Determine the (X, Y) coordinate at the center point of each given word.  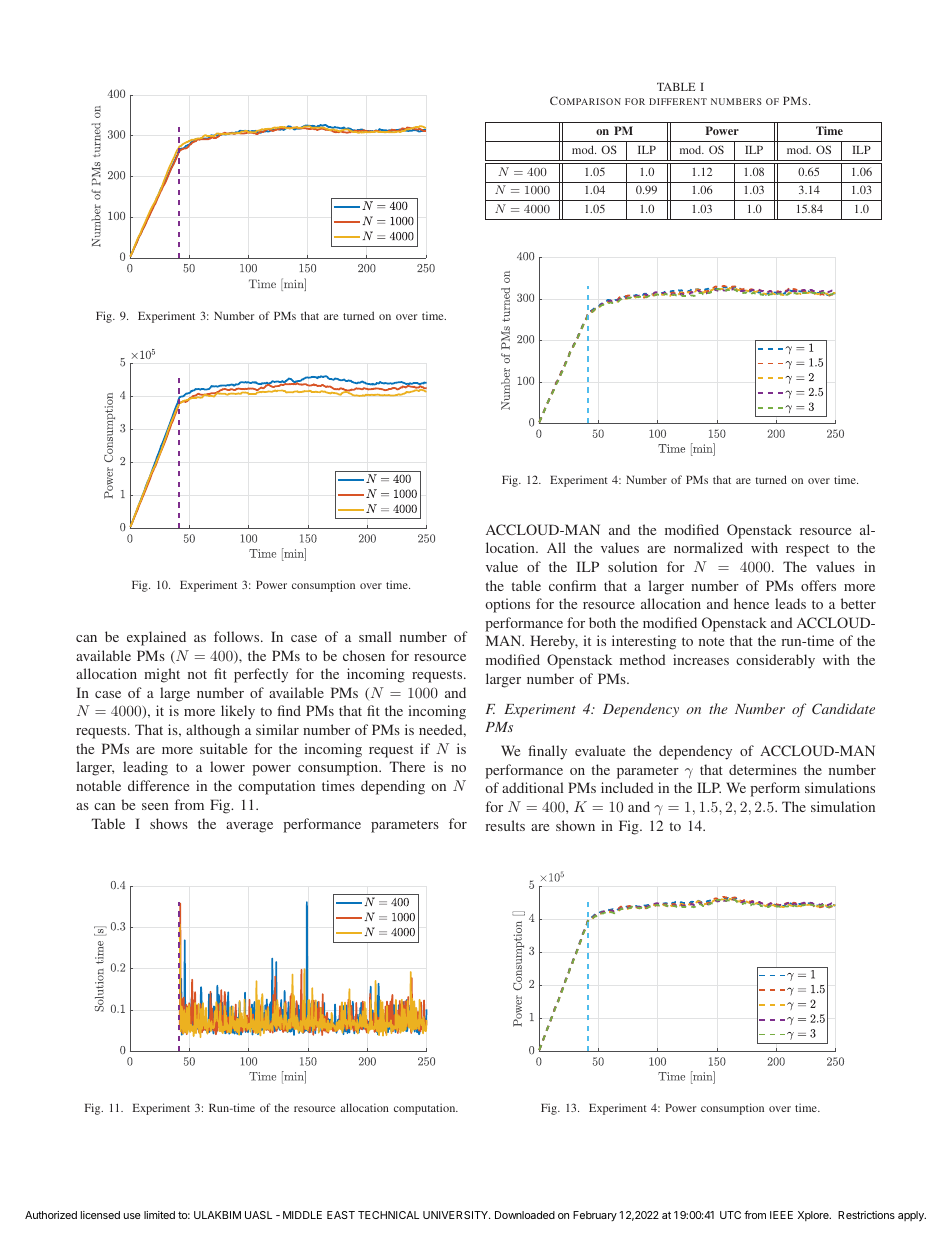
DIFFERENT (678, 101)
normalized (708, 547)
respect (807, 550)
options (507, 605)
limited (159, 1215)
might (162, 675)
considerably (775, 661)
